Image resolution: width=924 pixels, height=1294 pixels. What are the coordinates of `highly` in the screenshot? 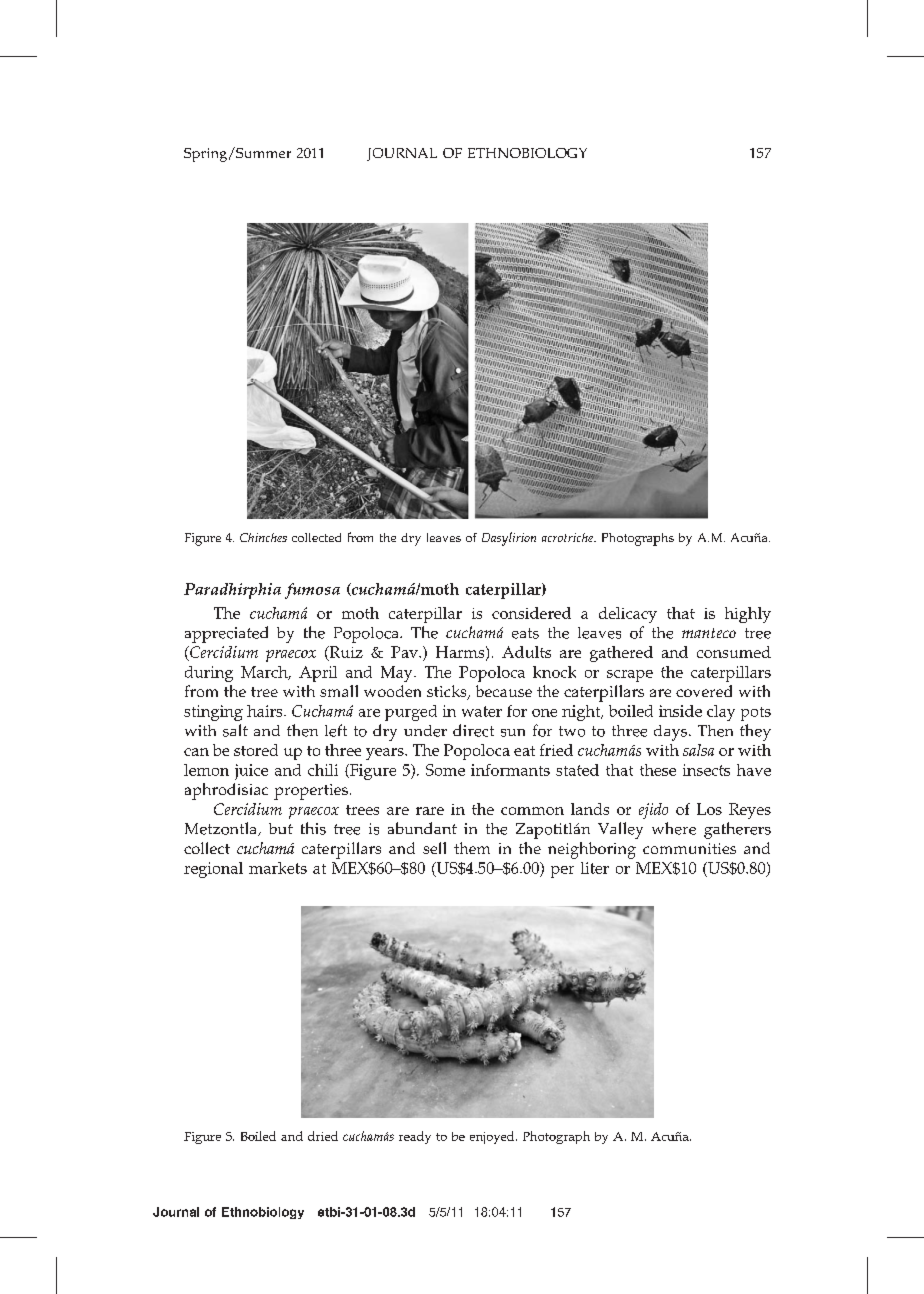 It's located at (748, 615).
